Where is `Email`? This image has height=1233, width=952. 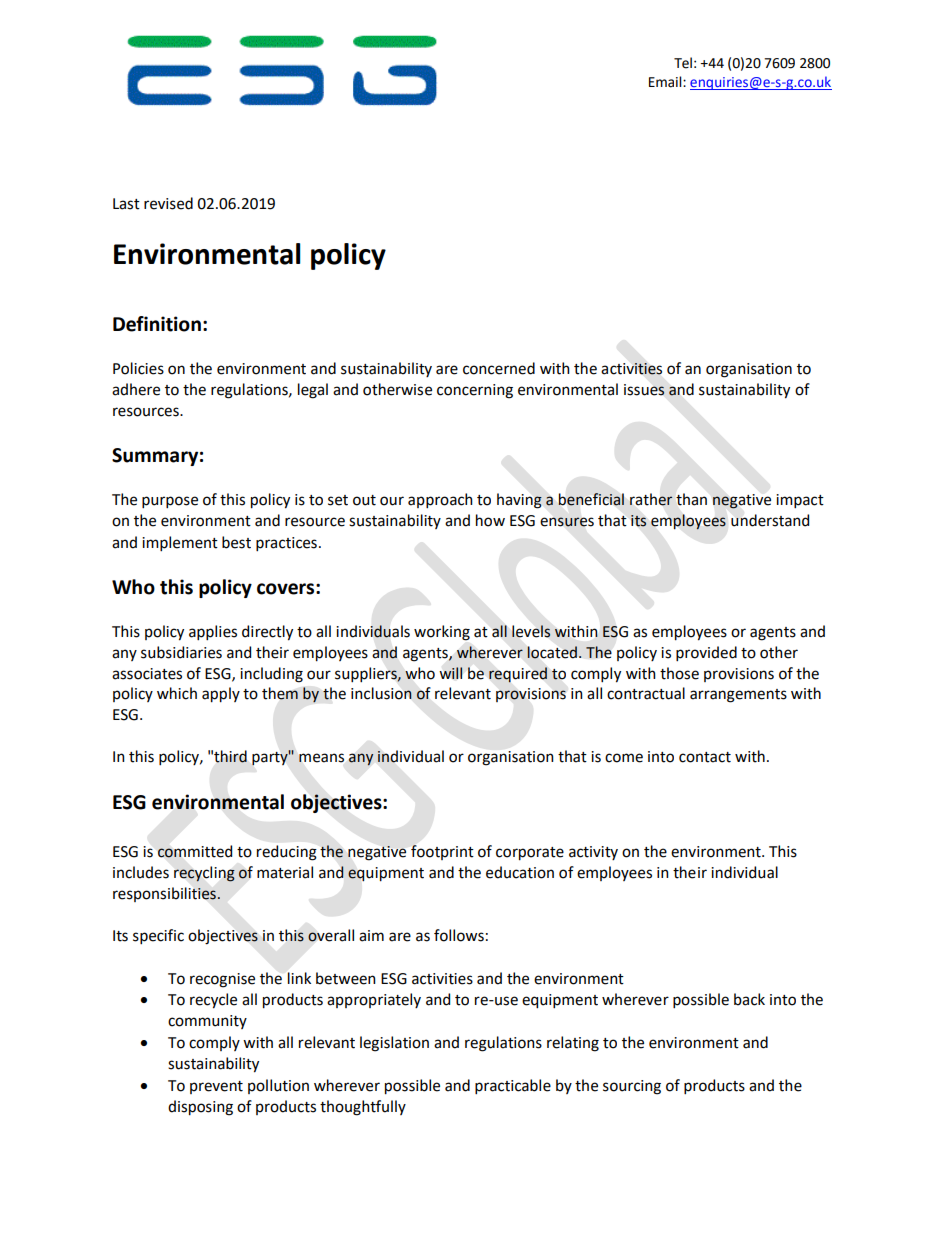 Email is located at coordinates (666, 82).
